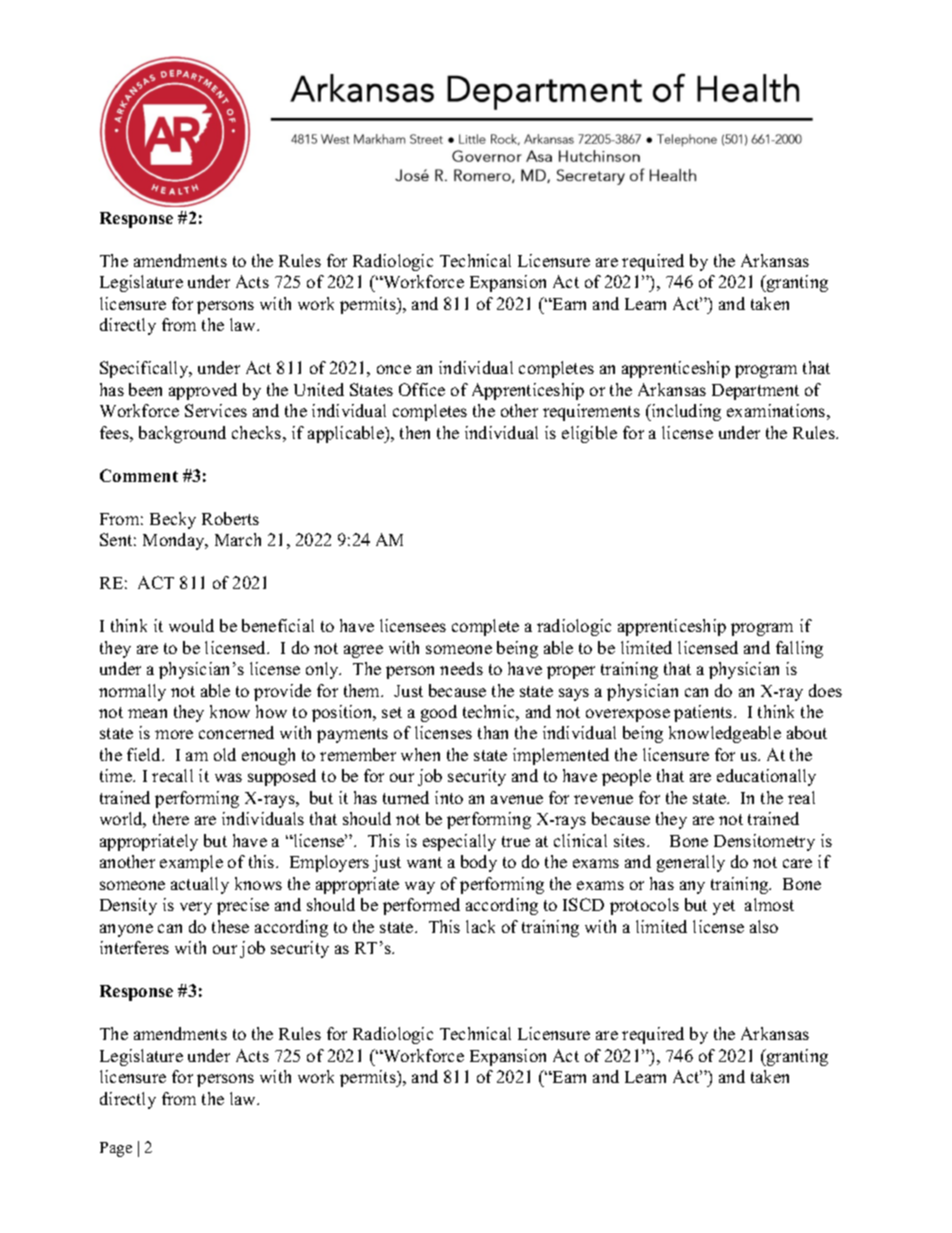 This screenshot has width=952, height=1233. Describe the element at coordinates (203, 391) in the screenshot. I see `approved` at that location.
